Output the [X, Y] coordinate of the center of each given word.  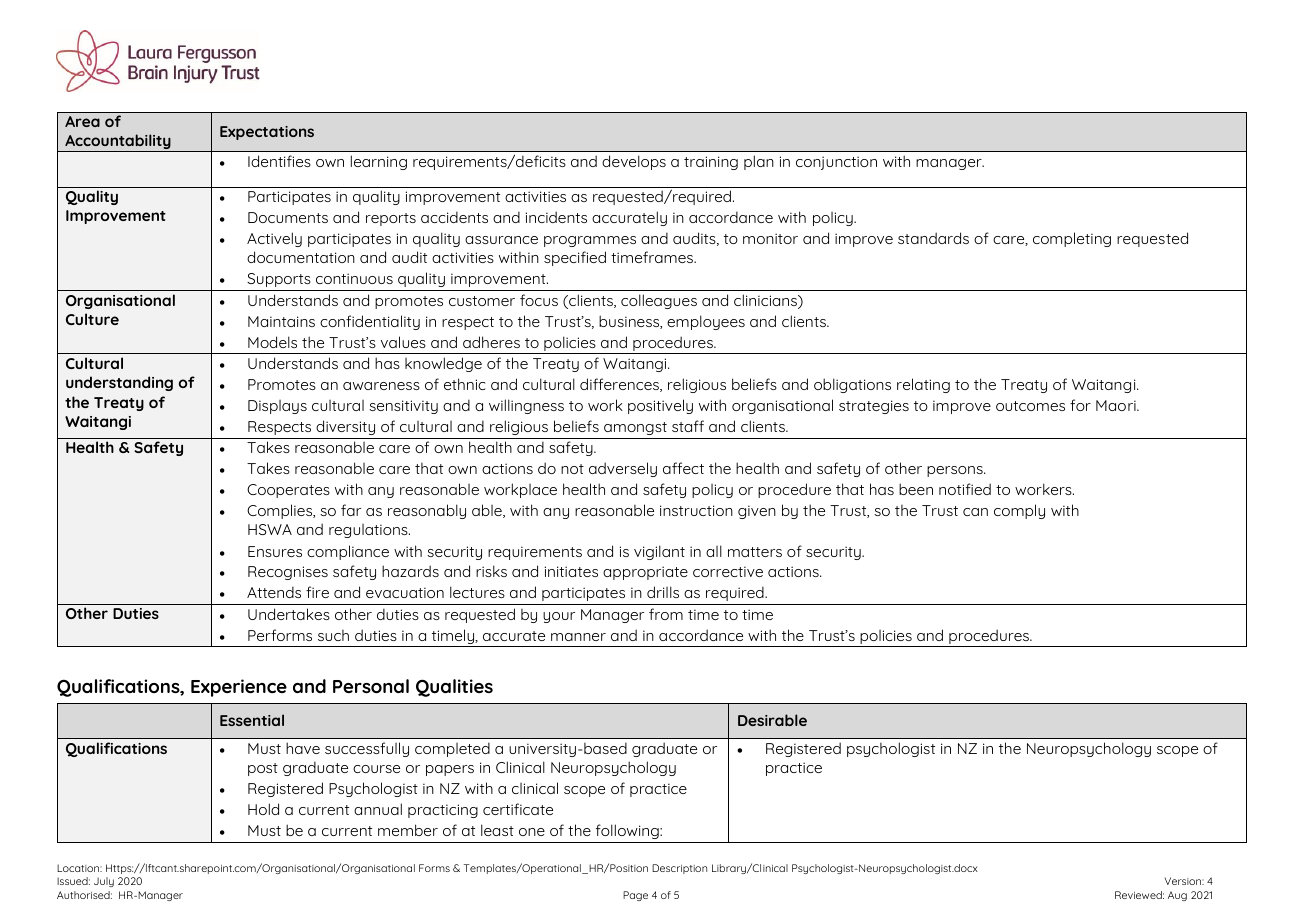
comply [1019, 511]
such [333, 635]
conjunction [836, 163]
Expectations [267, 133]
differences [620, 385]
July [104, 882]
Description [679, 869]
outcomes [1030, 406]
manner [578, 637]
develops [634, 162]
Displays [277, 407]
